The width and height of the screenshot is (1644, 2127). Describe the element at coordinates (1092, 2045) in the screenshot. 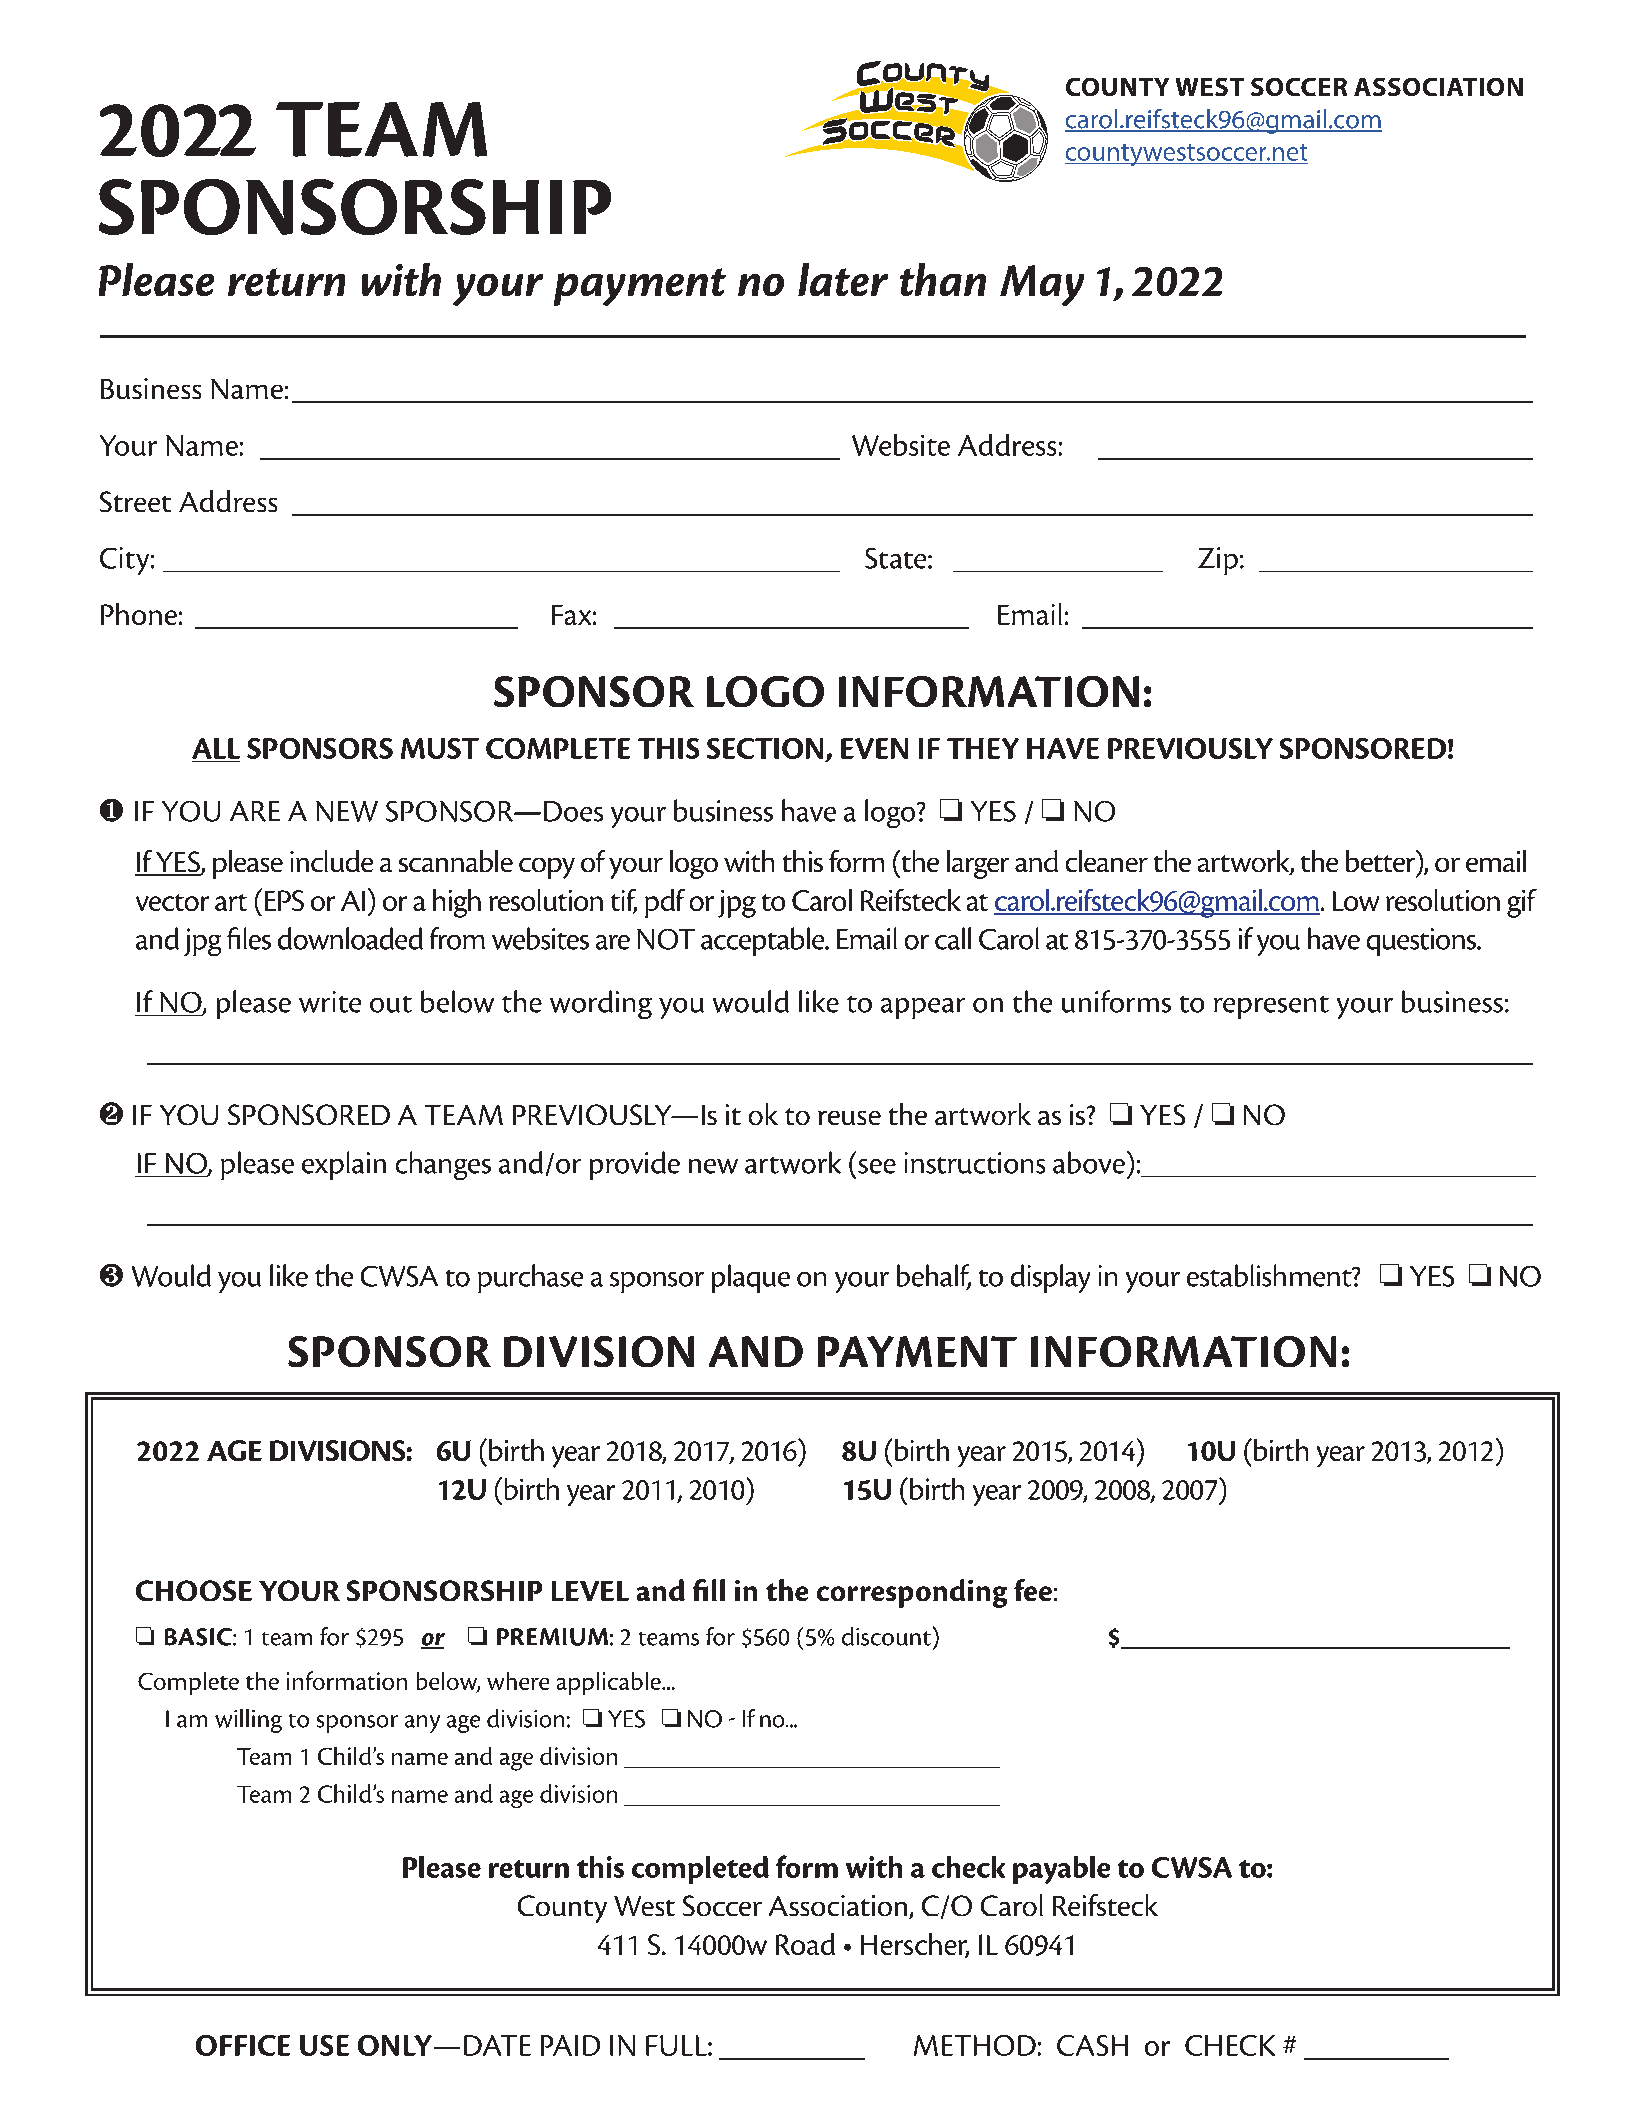

I see `CASH` at that location.
